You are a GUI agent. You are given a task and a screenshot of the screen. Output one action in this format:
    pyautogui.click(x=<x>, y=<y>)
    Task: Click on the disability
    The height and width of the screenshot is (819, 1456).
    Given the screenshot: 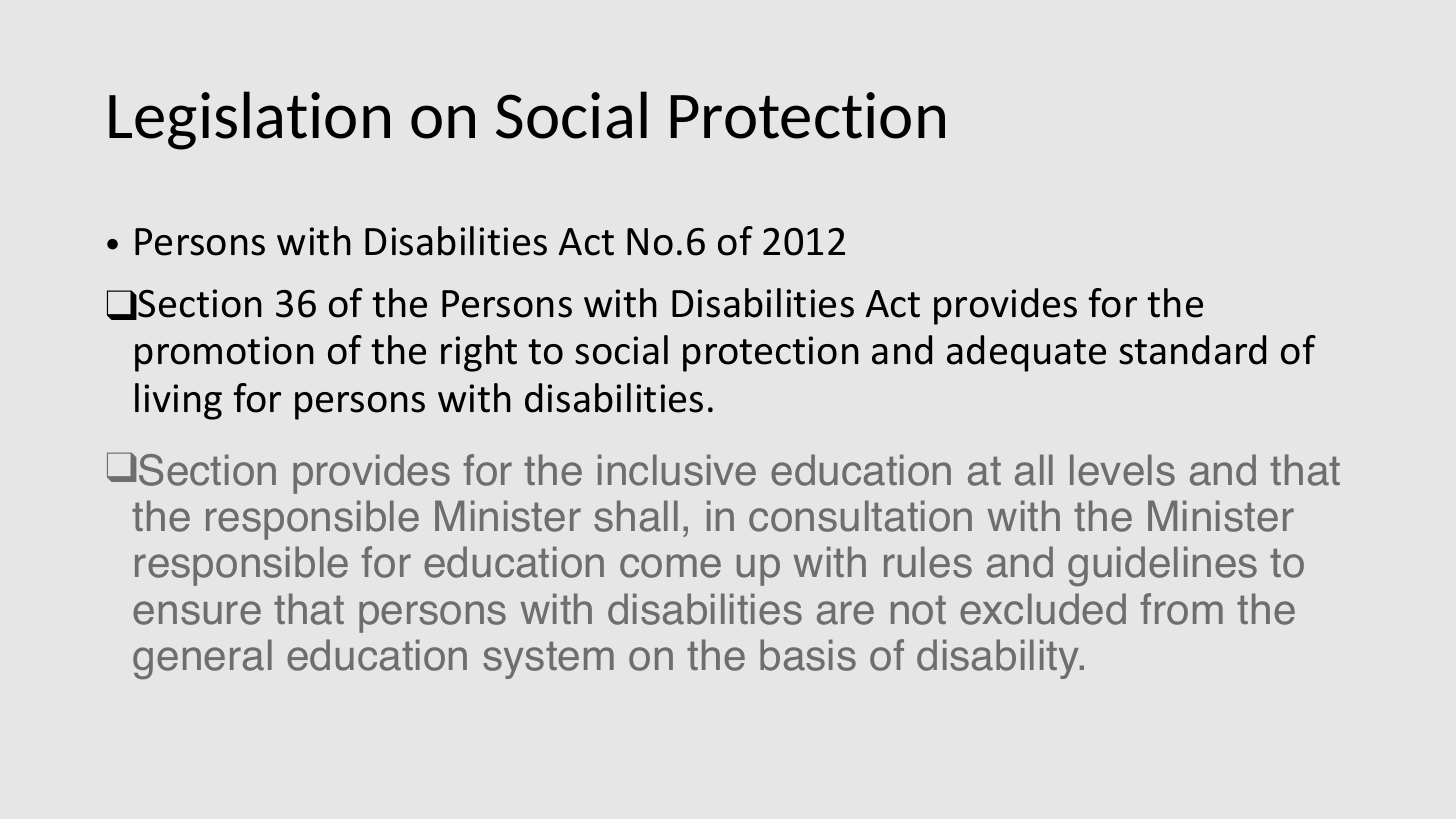 What is the action you would take?
    pyautogui.click(x=999, y=659)
